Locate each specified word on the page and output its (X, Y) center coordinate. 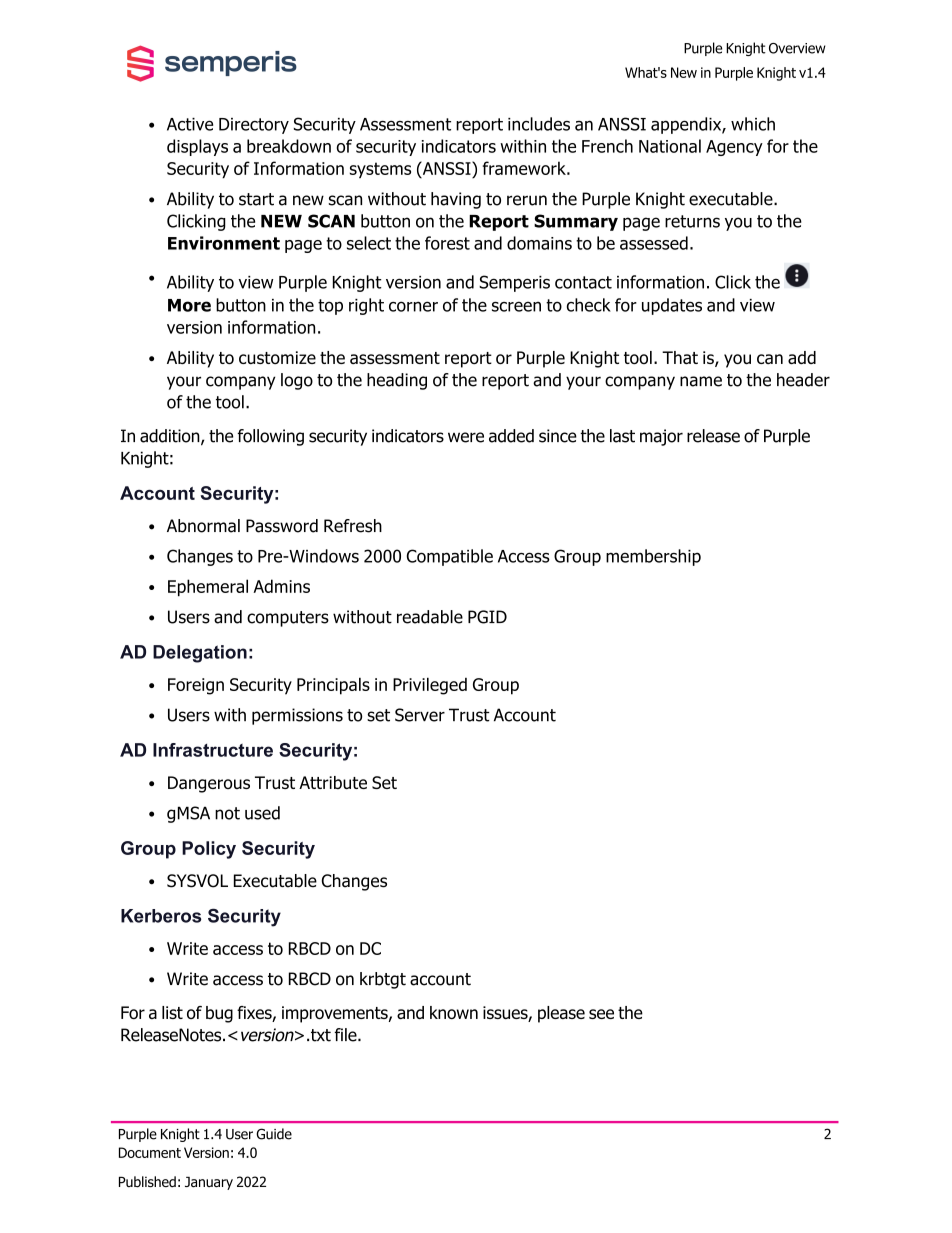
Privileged (430, 686)
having (456, 200)
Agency (734, 148)
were (466, 437)
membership (653, 557)
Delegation (200, 654)
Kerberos (161, 916)
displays (197, 147)
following (270, 437)
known (454, 1012)
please (561, 1014)
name (701, 381)
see (601, 1014)
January (209, 1183)
